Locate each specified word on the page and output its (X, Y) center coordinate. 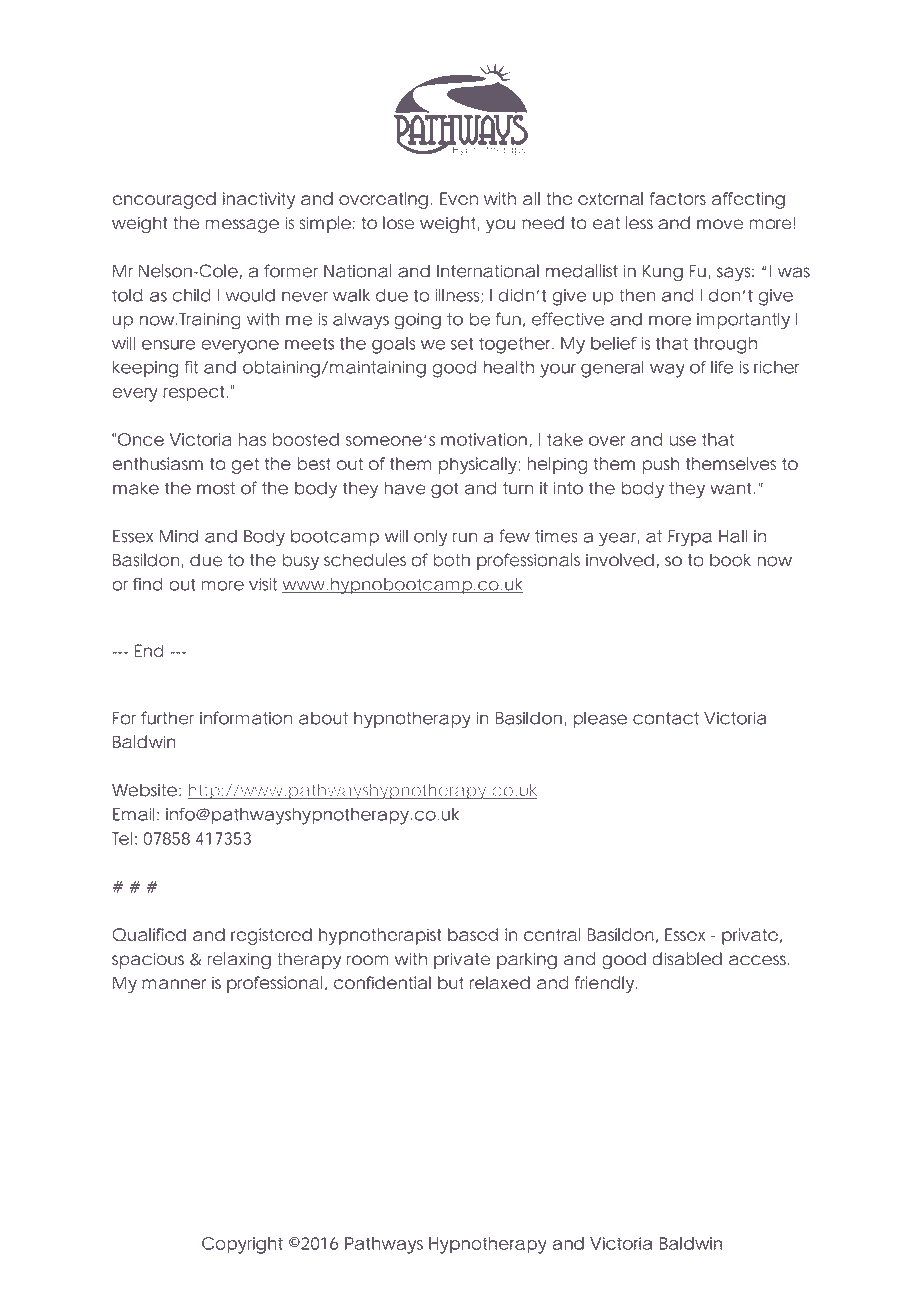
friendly (604, 984)
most (216, 488)
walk (351, 295)
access (757, 960)
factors (678, 198)
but (451, 982)
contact (666, 718)
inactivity (259, 200)
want (732, 488)
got (444, 490)
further (167, 718)
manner (174, 984)
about (323, 718)
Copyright (242, 1245)
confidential (382, 982)
